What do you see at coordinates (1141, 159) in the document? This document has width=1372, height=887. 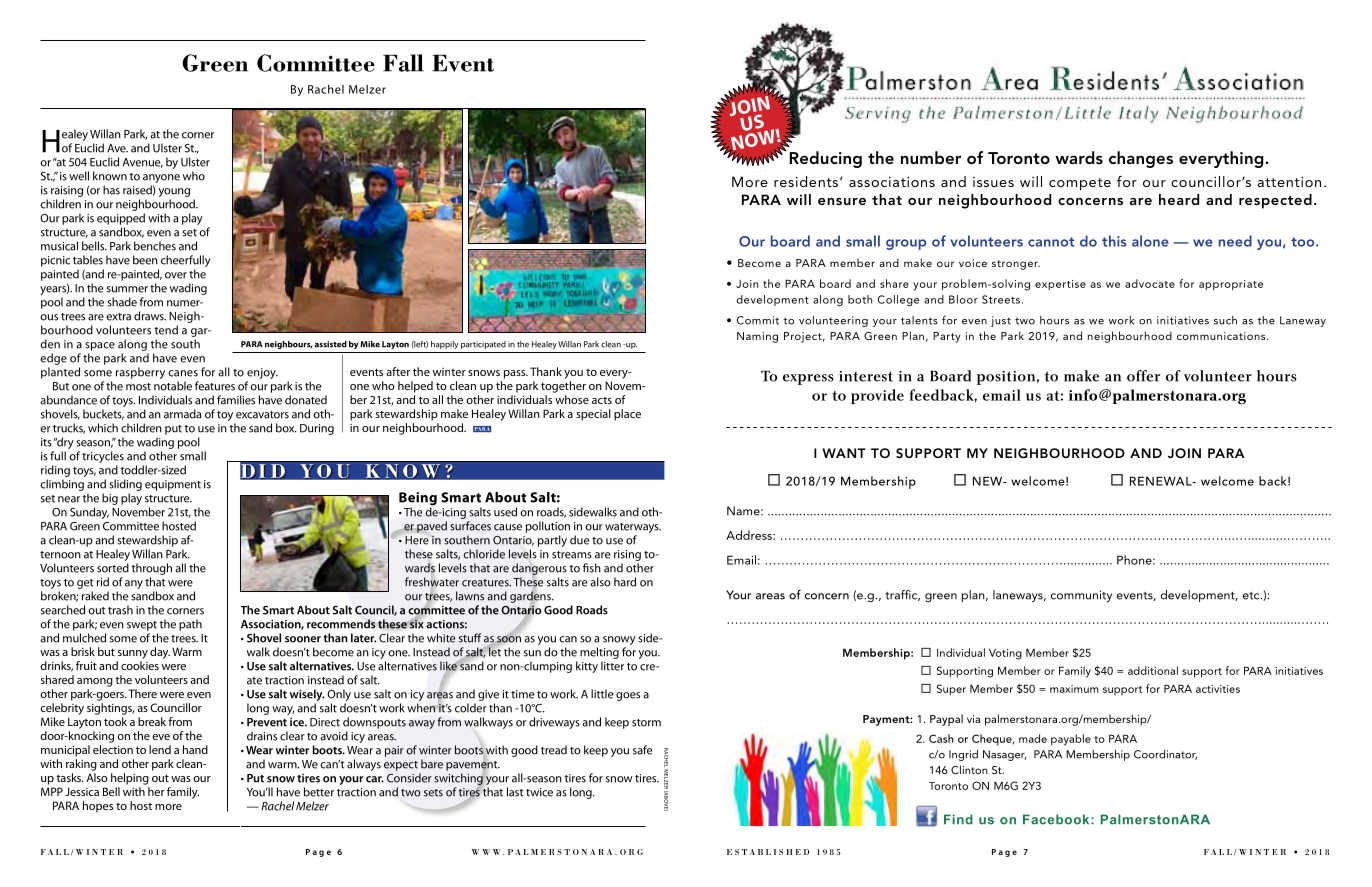 I see `changes` at bounding box center [1141, 159].
